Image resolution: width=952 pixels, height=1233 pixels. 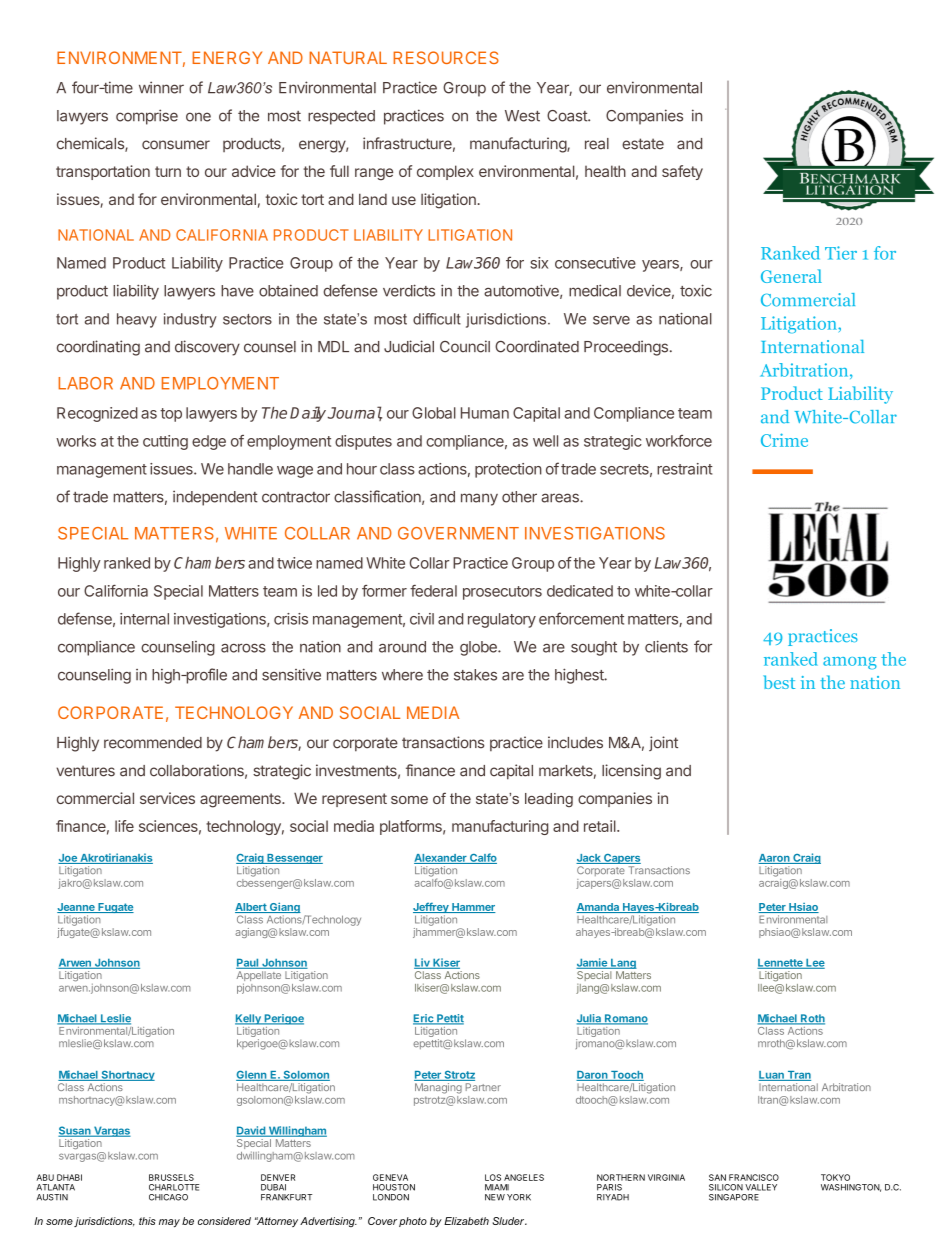 I want to click on Aaron, so click(x=775, y=859).
